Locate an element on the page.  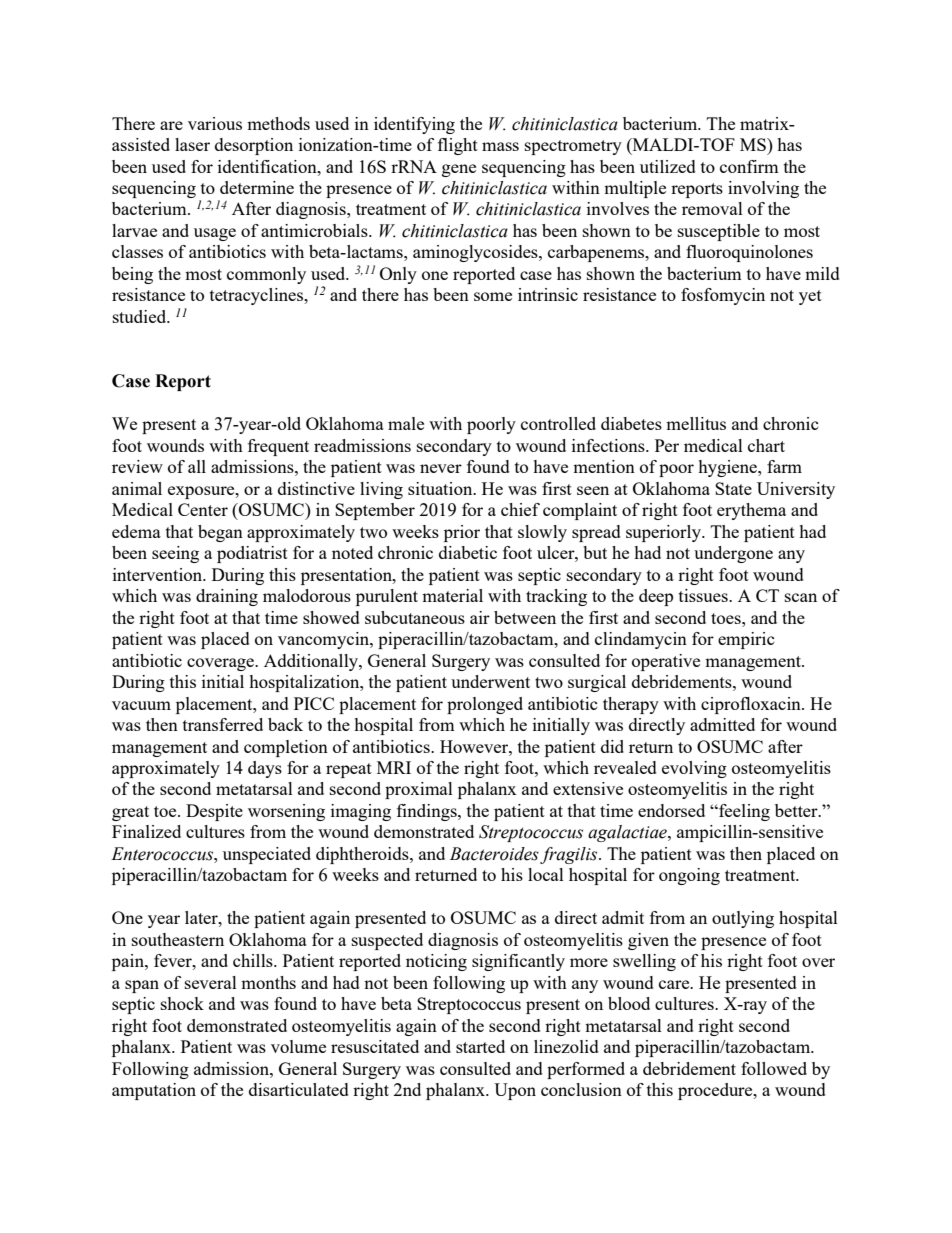
draining is located at coordinates (227, 597).
